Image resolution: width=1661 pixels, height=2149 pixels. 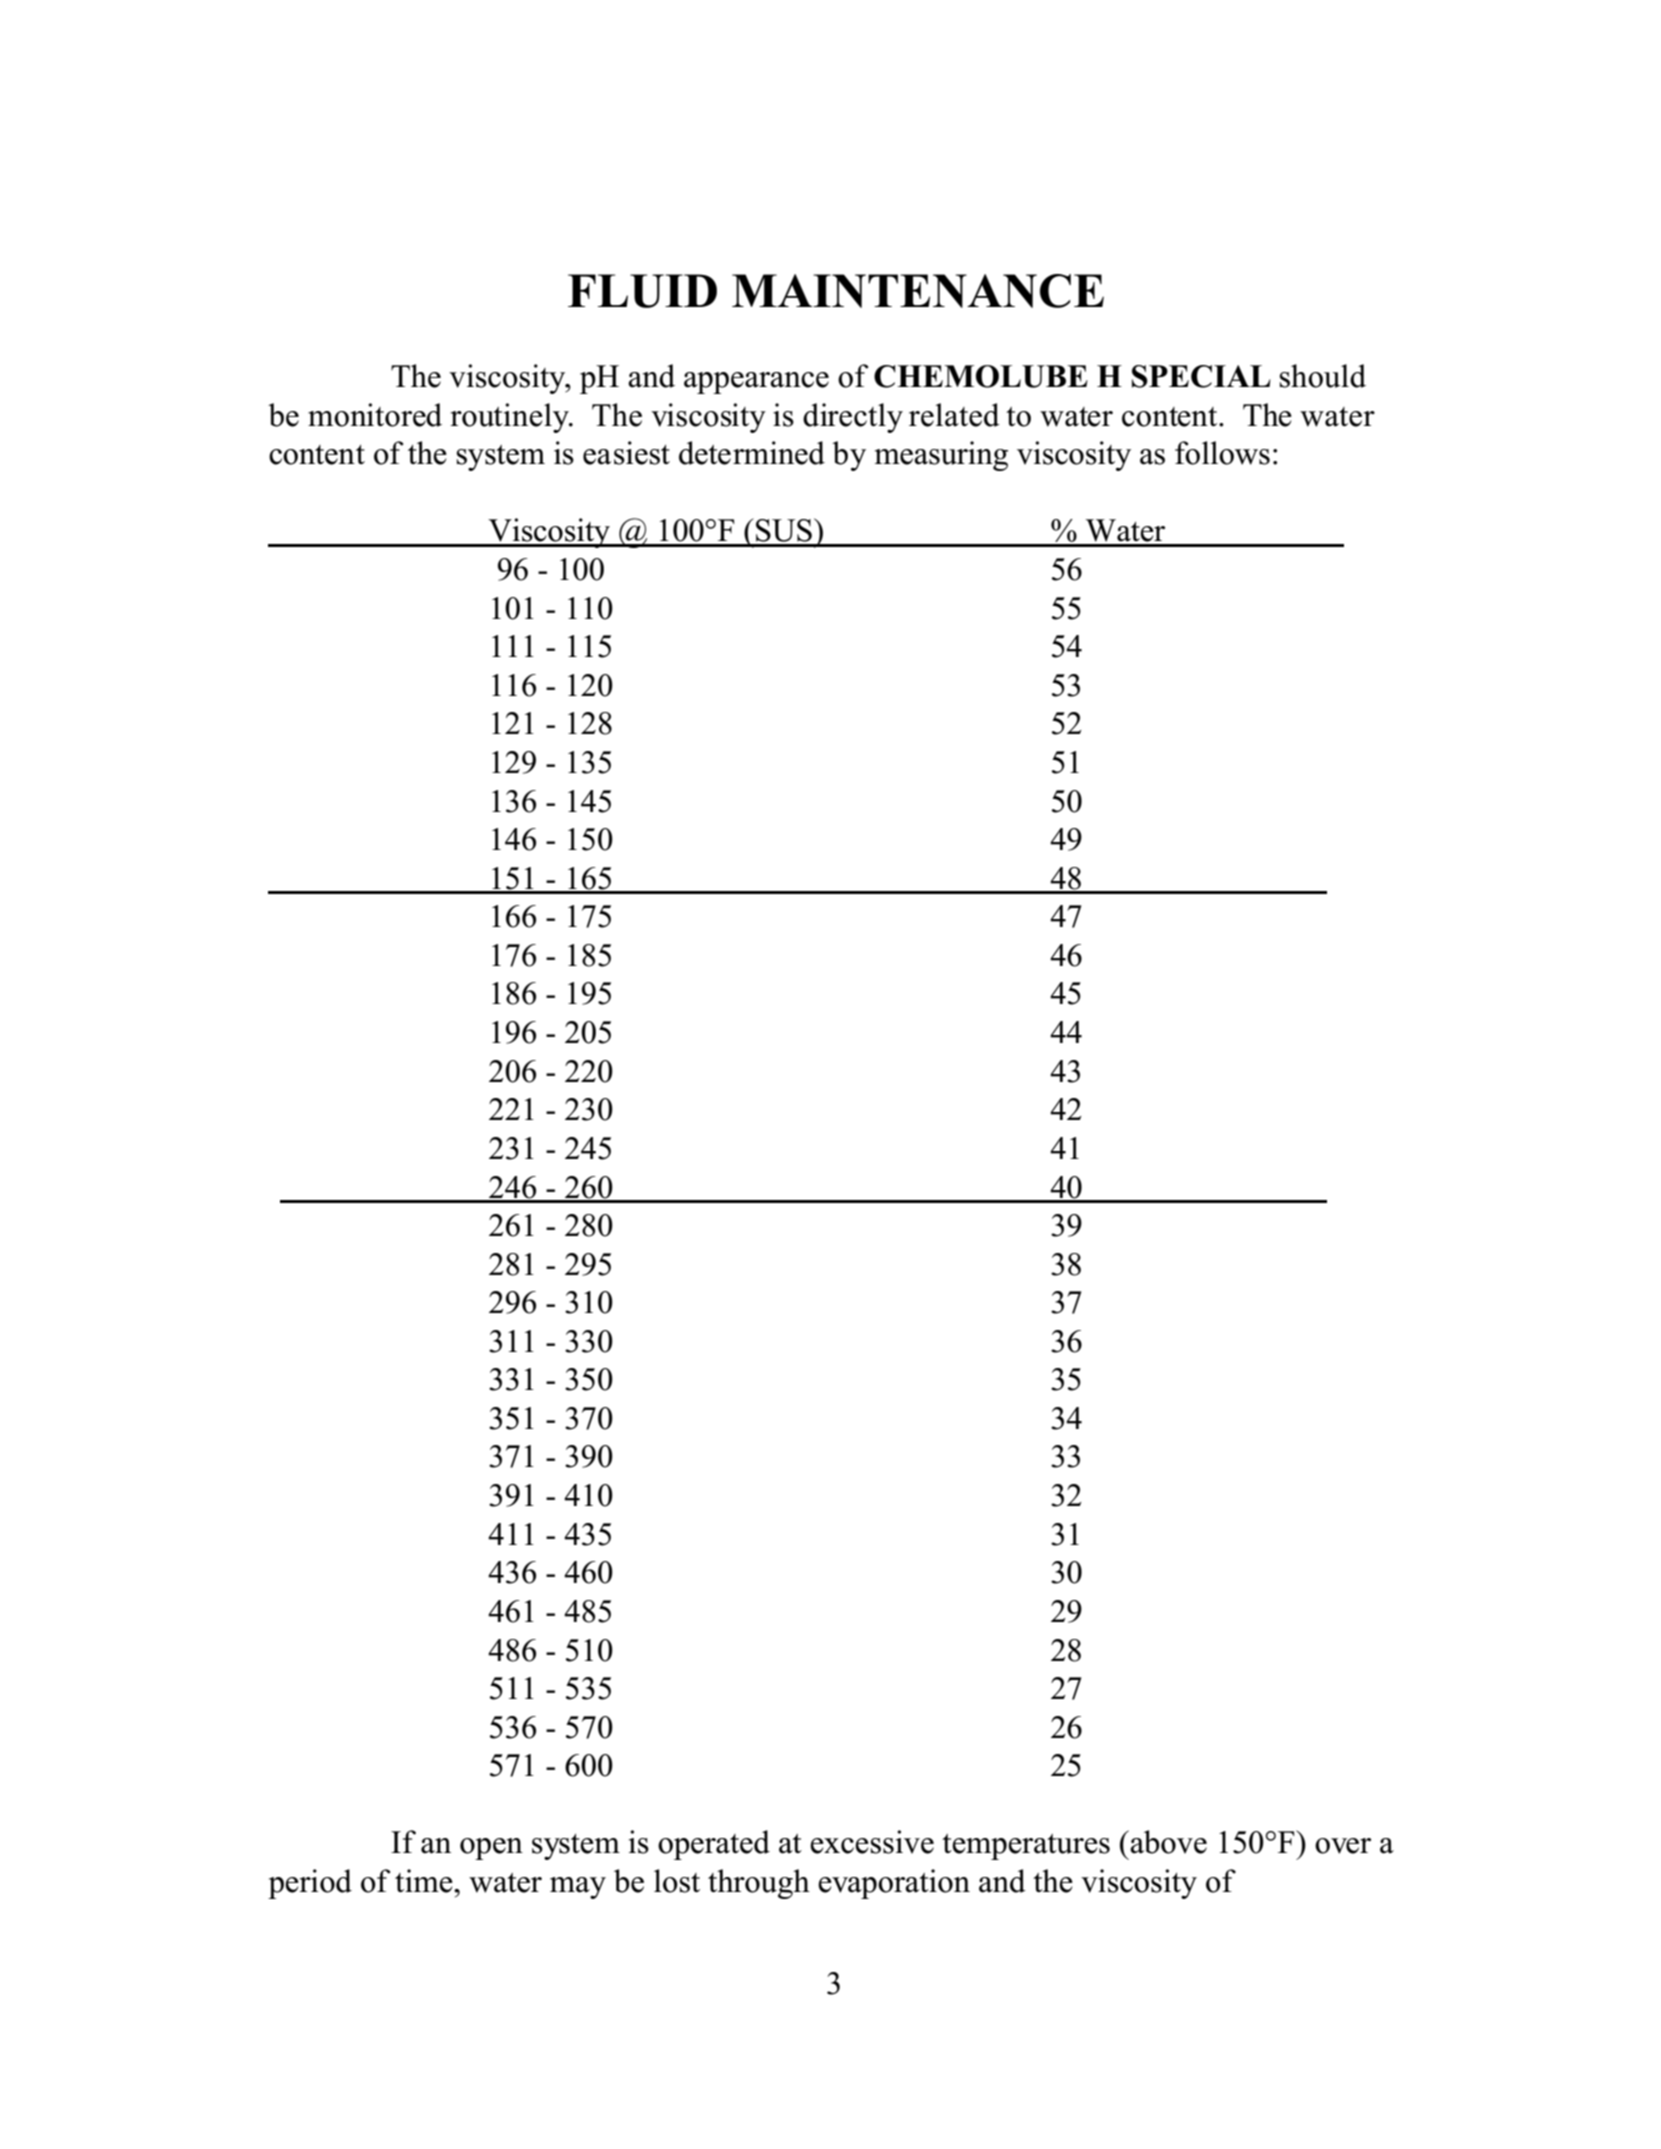 I want to click on monitored, so click(x=375, y=415).
